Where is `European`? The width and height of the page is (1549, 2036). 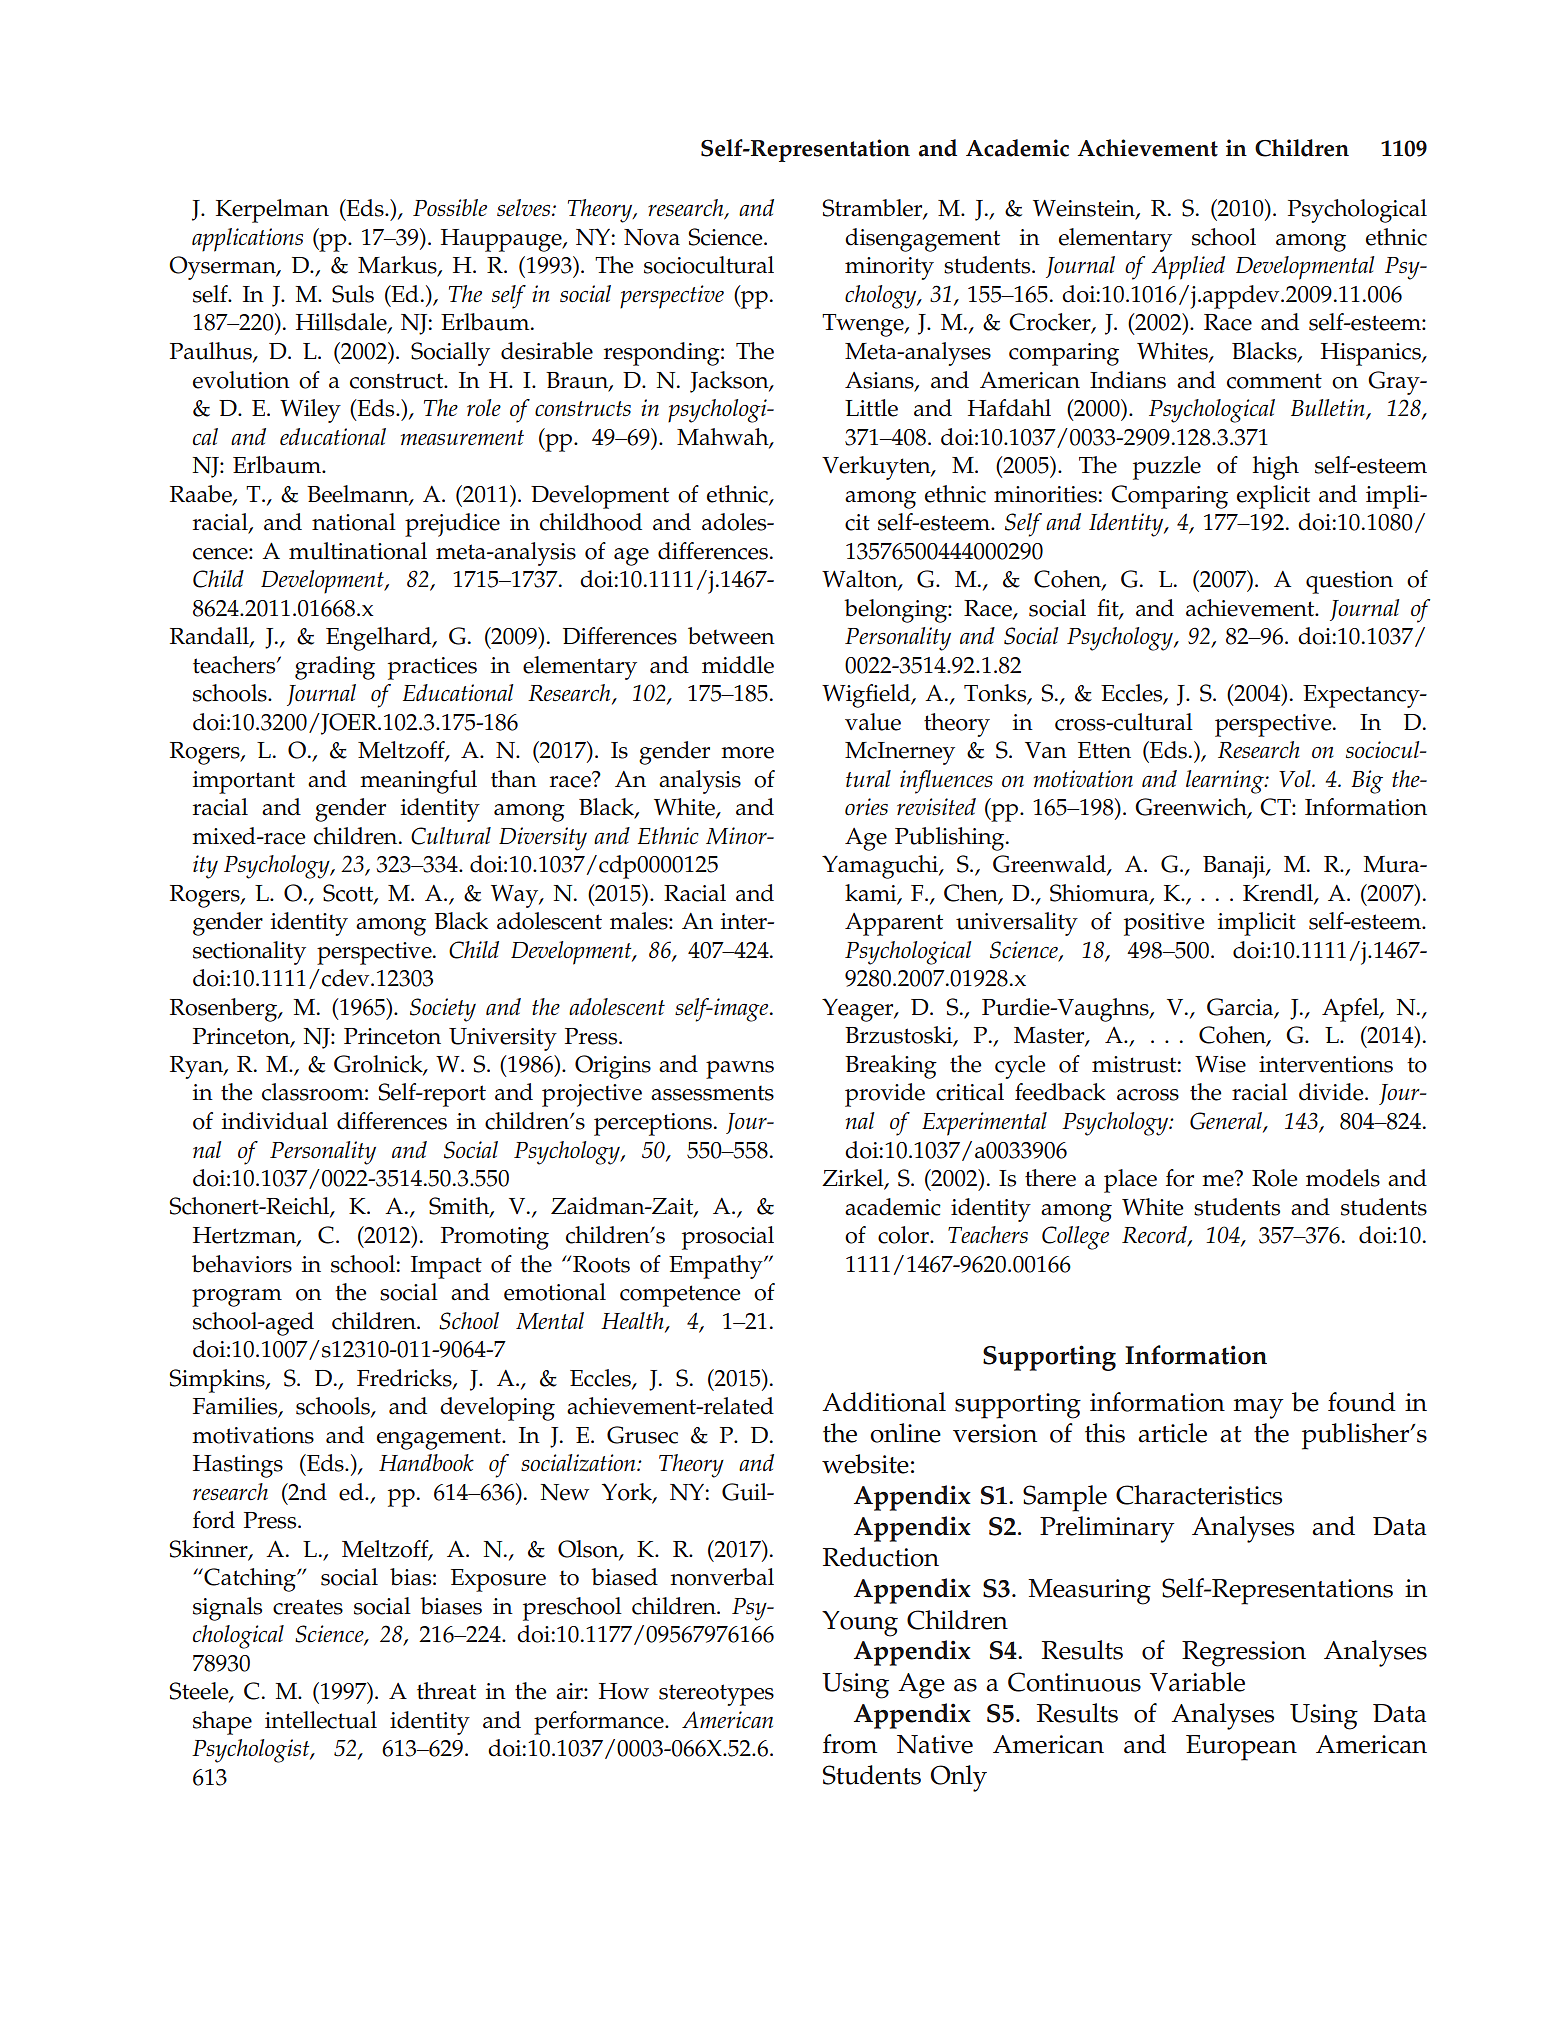 European is located at coordinates (1241, 1748).
